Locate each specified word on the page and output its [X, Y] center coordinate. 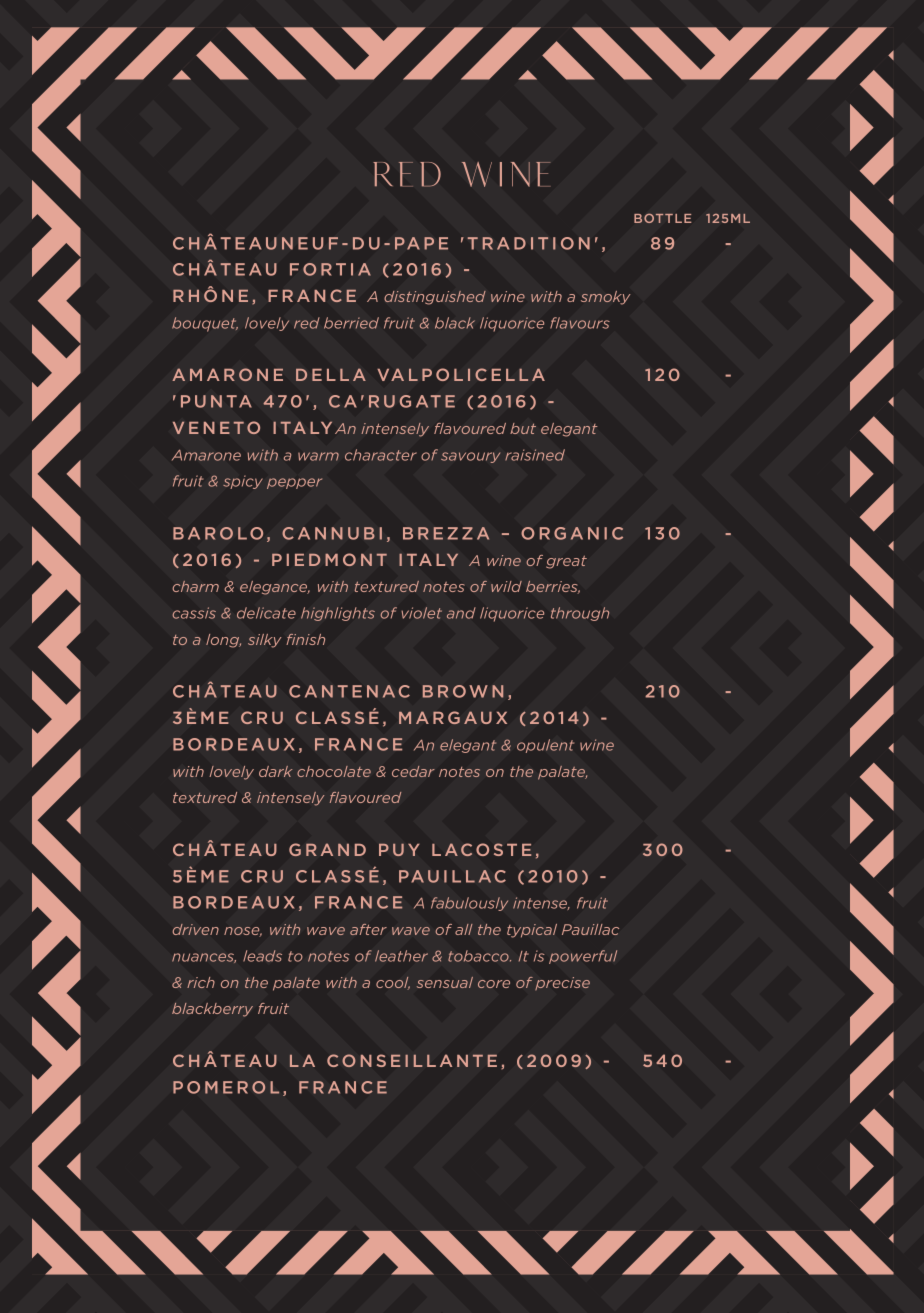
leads [262, 956]
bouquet [205, 324]
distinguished [435, 298]
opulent [545, 746]
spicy [243, 482]
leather [401, 956]
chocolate [334, 771]
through [580, 614]
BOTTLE [662, 218]
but [523, 428]
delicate [266, 613]
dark [276, 771]
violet [422, 613]
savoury [471, 457]
